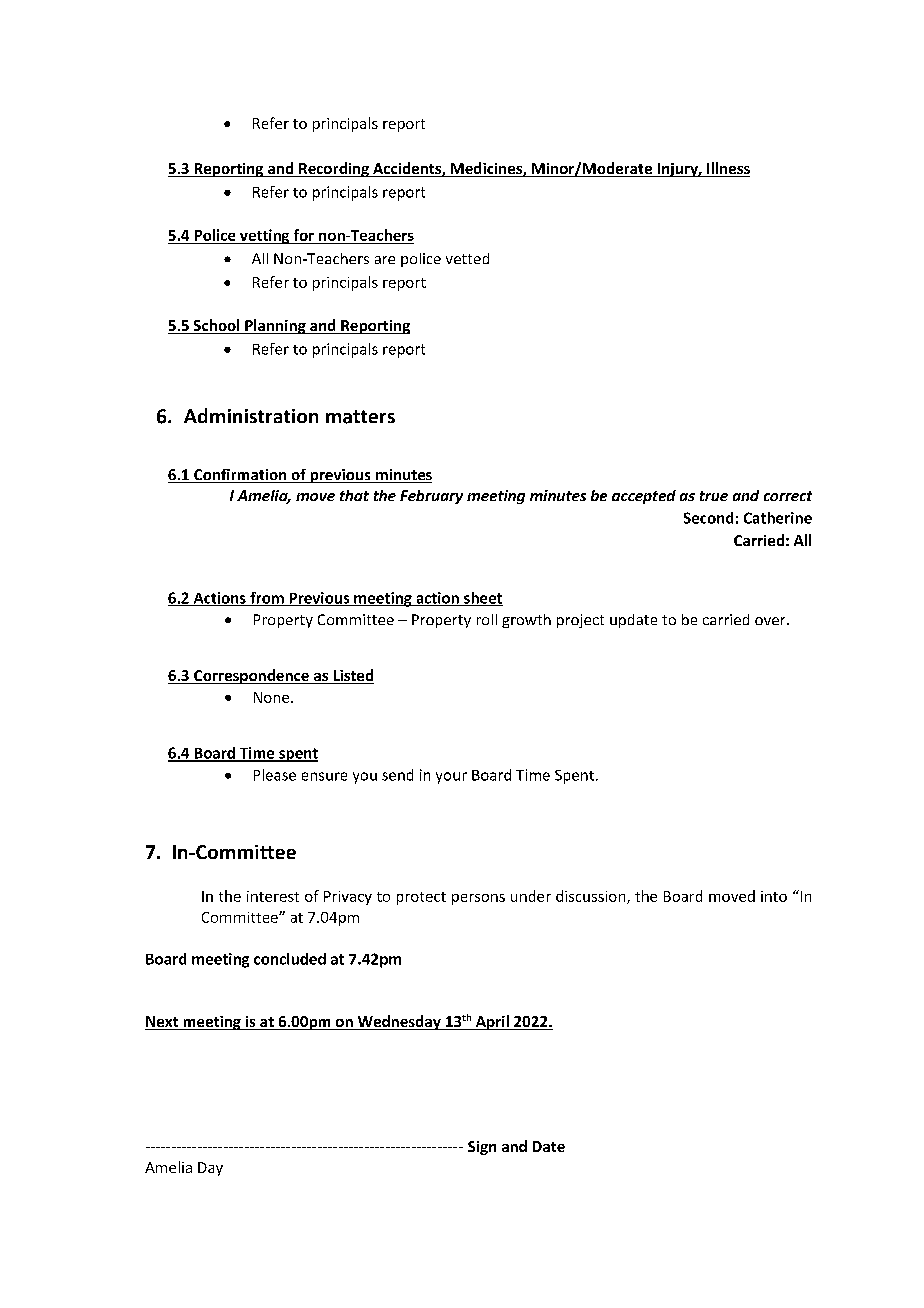  Describe the element at coordinates (467, 258) in the document. I see `vetted` at that location.
